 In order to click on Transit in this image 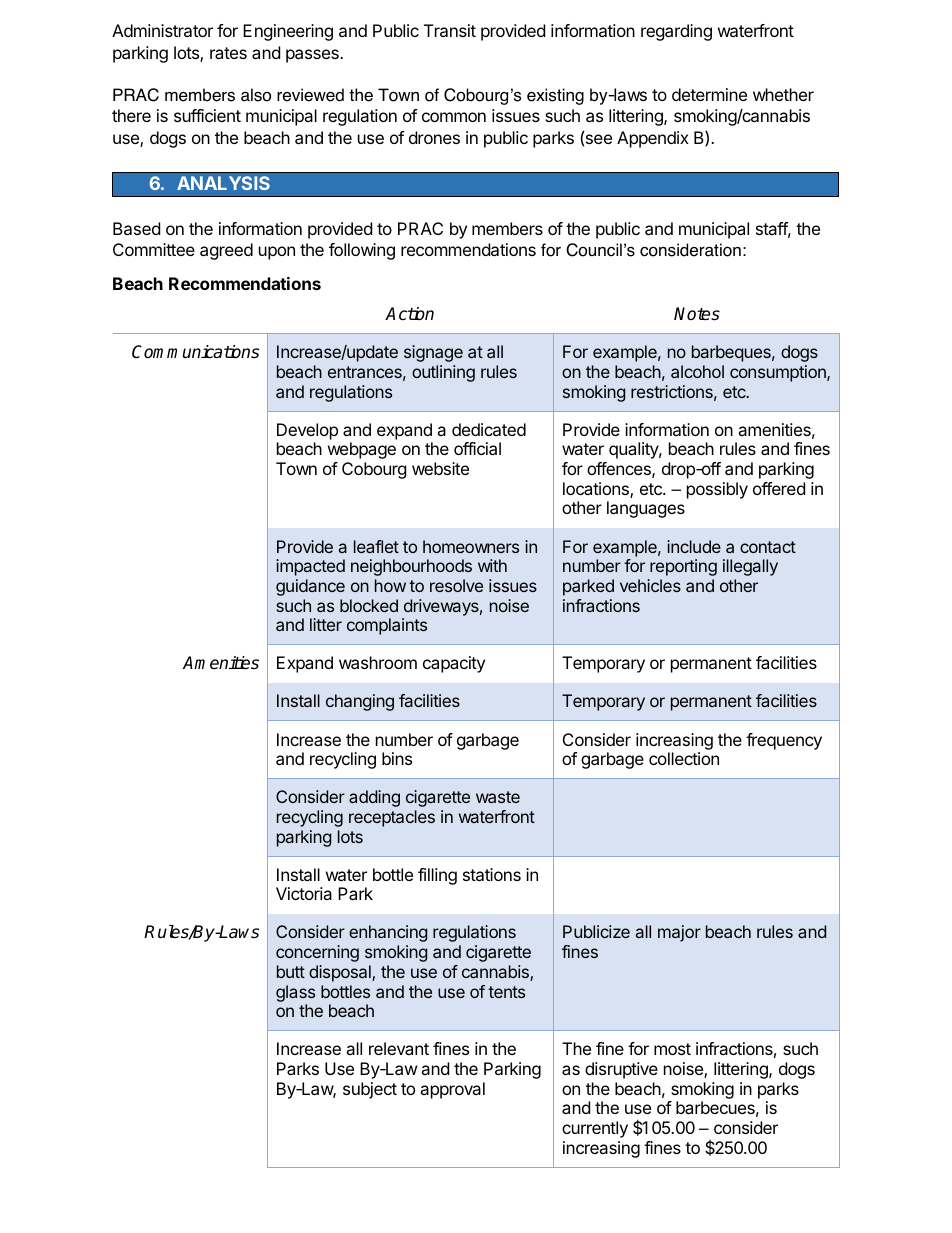, I will do `click(450, 30)`.
